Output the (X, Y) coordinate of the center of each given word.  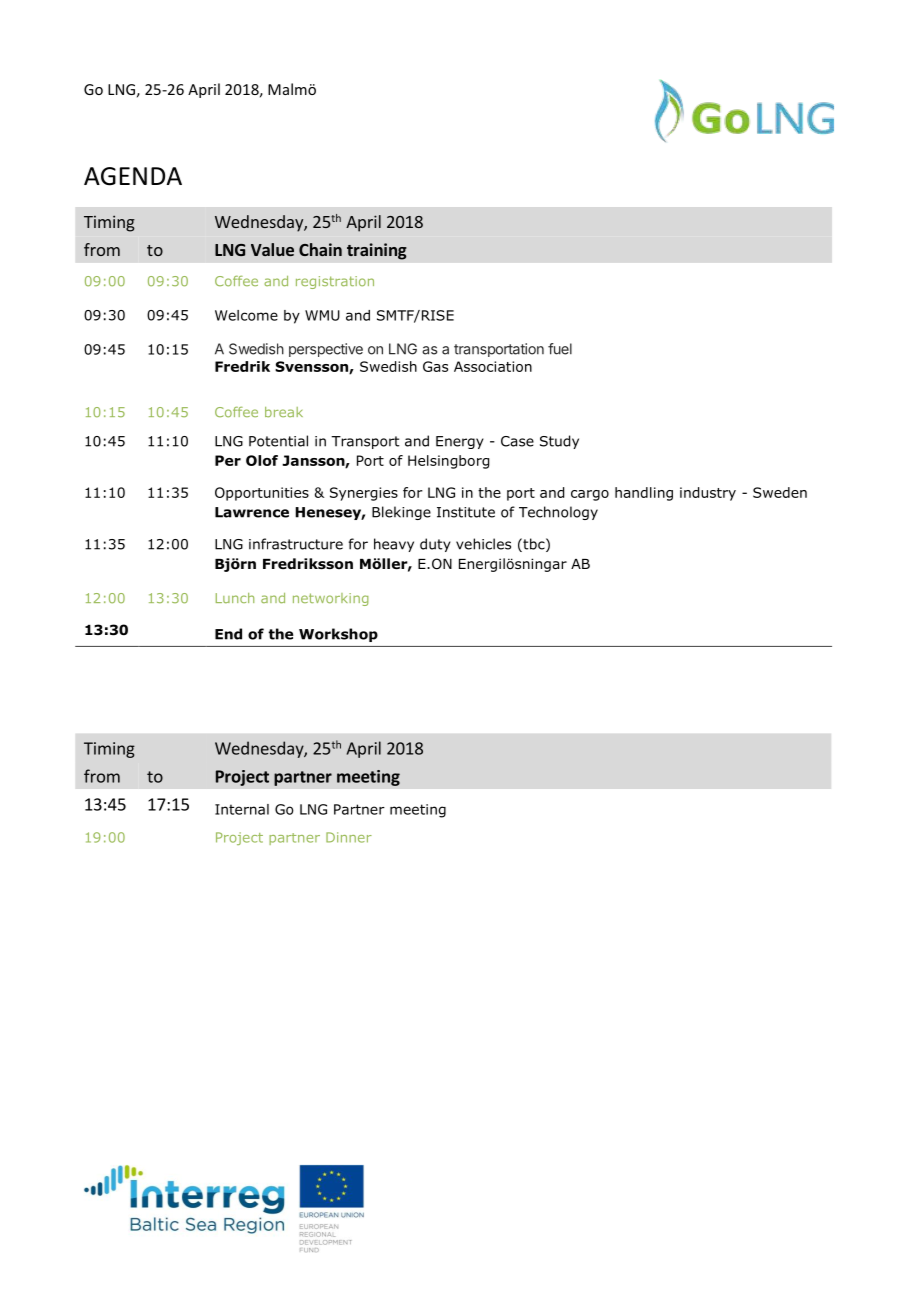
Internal (242, 809)
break (284, 412)
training (377, 251)
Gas (435, 366)
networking (331, 599)
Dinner (349, 837)
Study (559, 442)
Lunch (235, 598)
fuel (560, 349)
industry (708, 494)
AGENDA (133, 176)
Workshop (338, 635)
